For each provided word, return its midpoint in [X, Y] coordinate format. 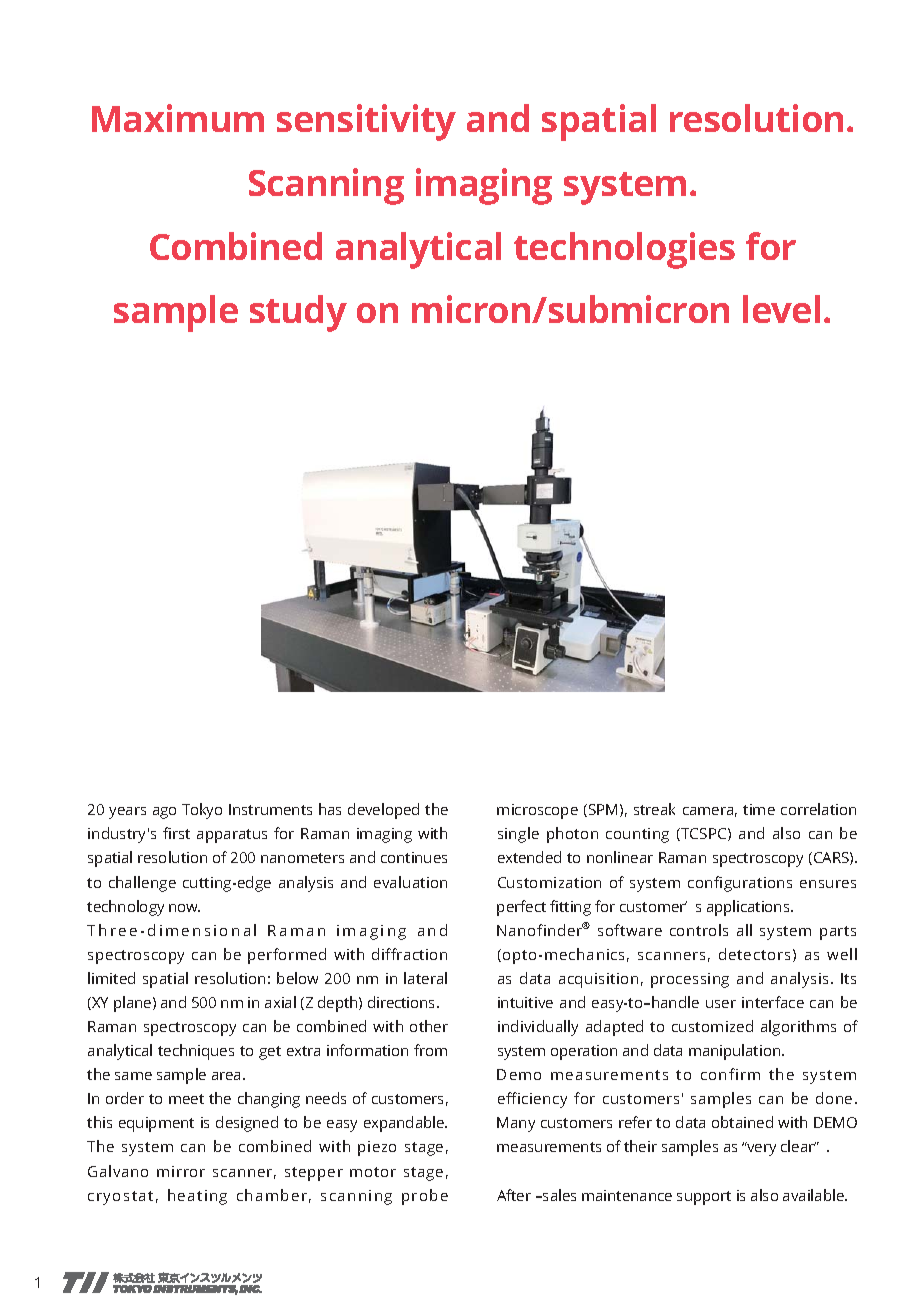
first [176, 833]
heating [197, 1197]
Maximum [178, 118]
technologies [624, 250]
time [759, 809]
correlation [818, 809]
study [298, 313]
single [518, 835]
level [781, 309]
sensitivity [366, 122]
